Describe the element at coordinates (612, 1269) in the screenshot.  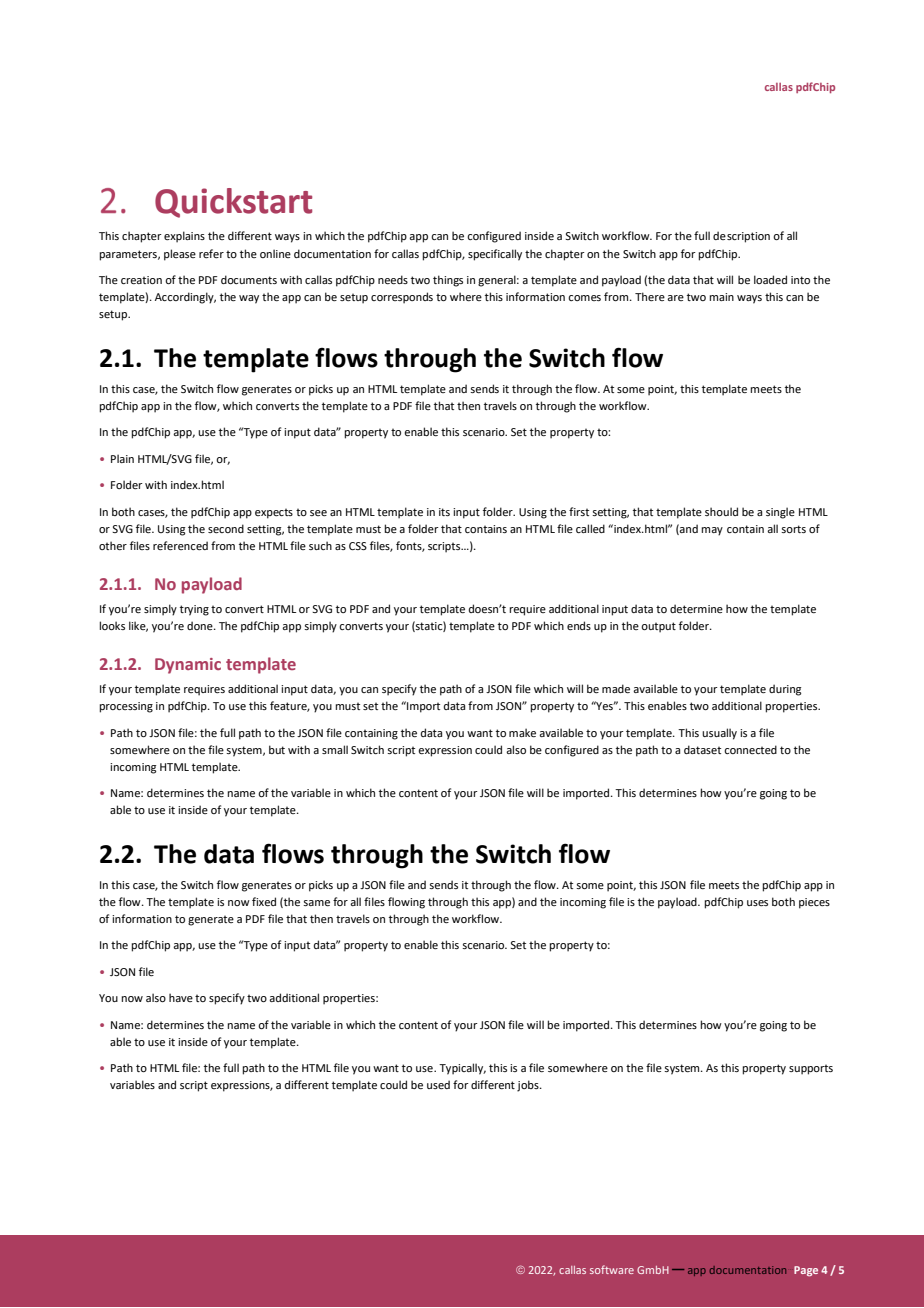
I see `software` at that location.
